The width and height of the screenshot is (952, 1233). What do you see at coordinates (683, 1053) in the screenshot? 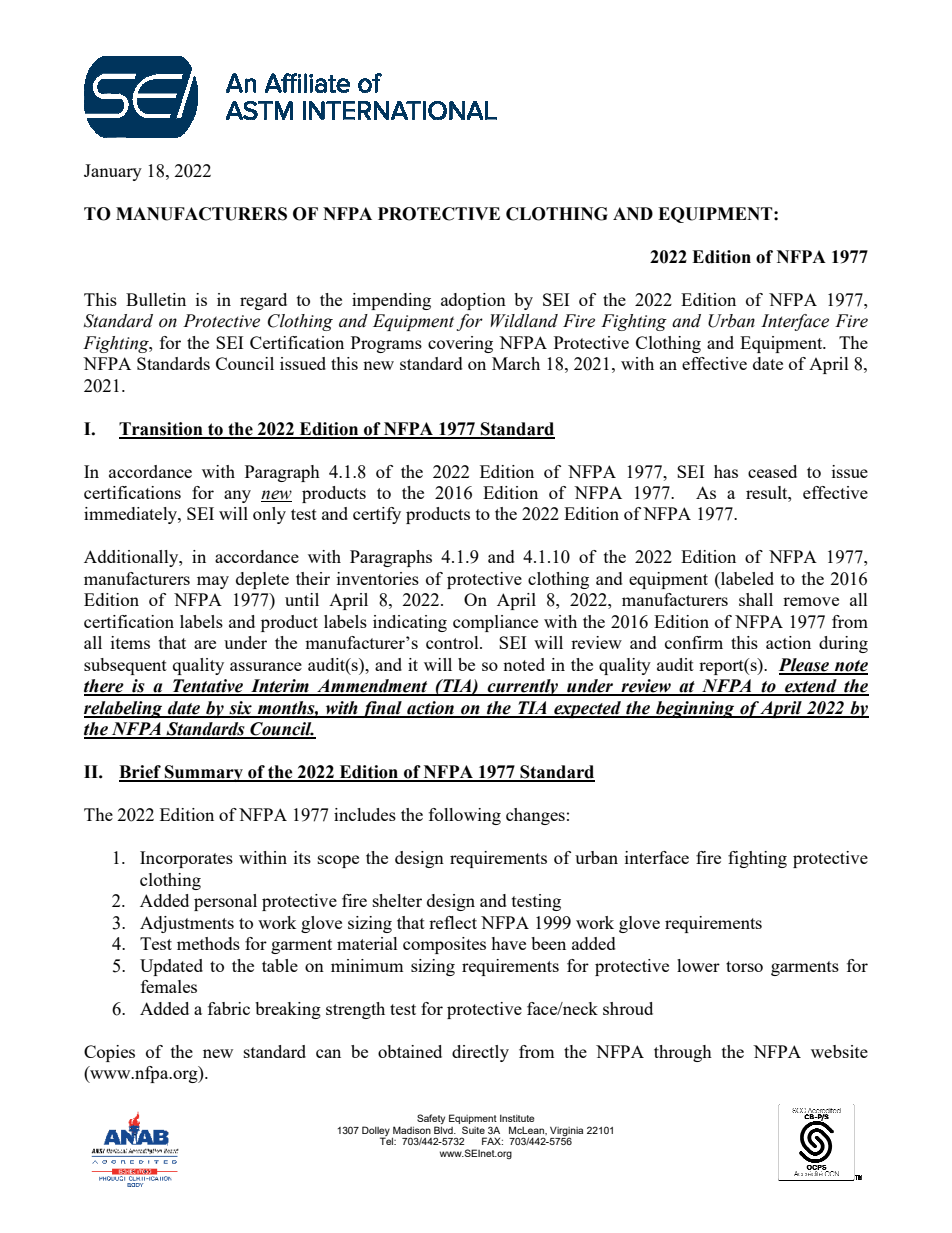
I see `through` at bounding box center [683, 1053].
